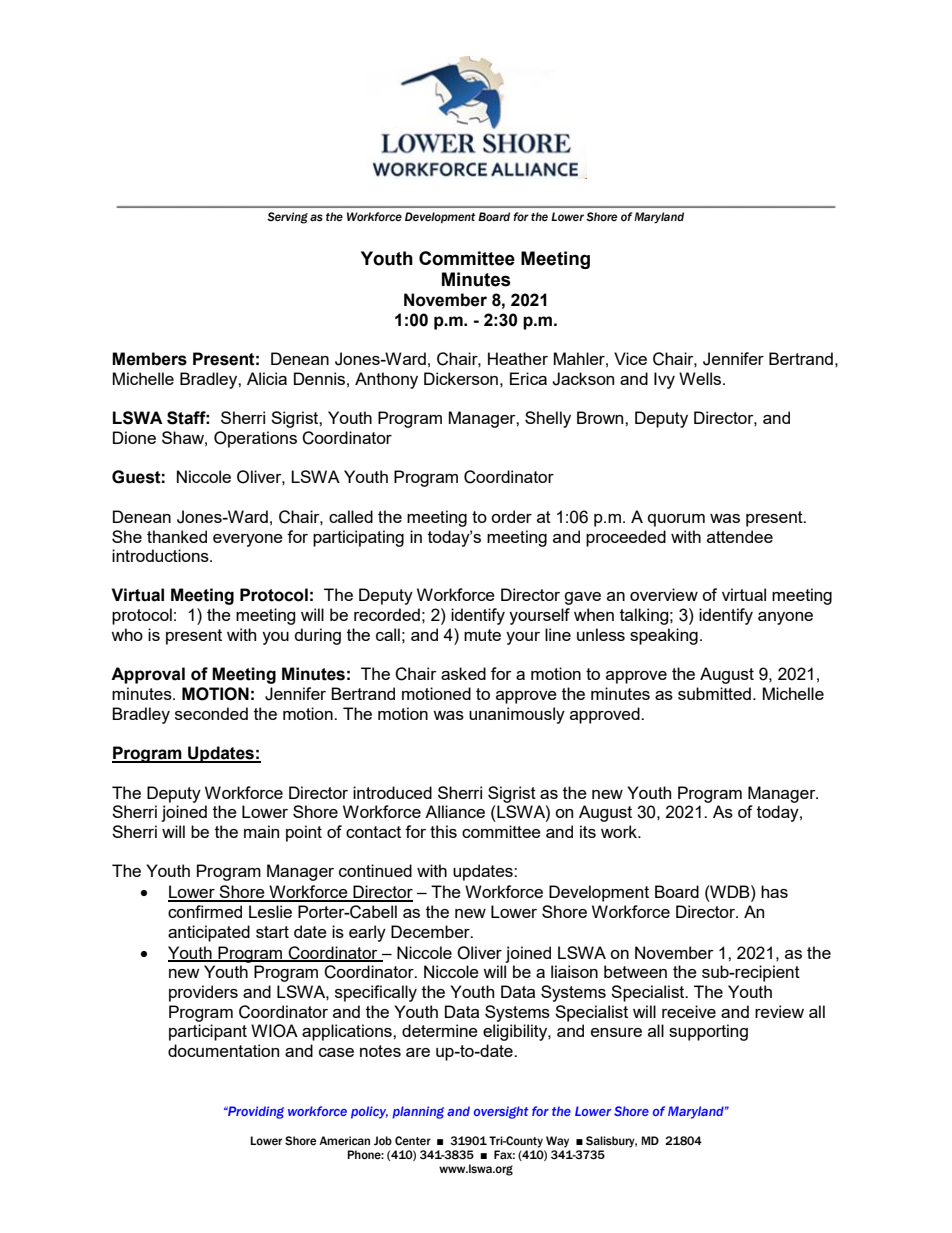 This screenshot has width=952, height=1233. What do you see at coordinates (708, 1032) in the screenshot?
I see `supporting` at bounding box center [708, 1032].
